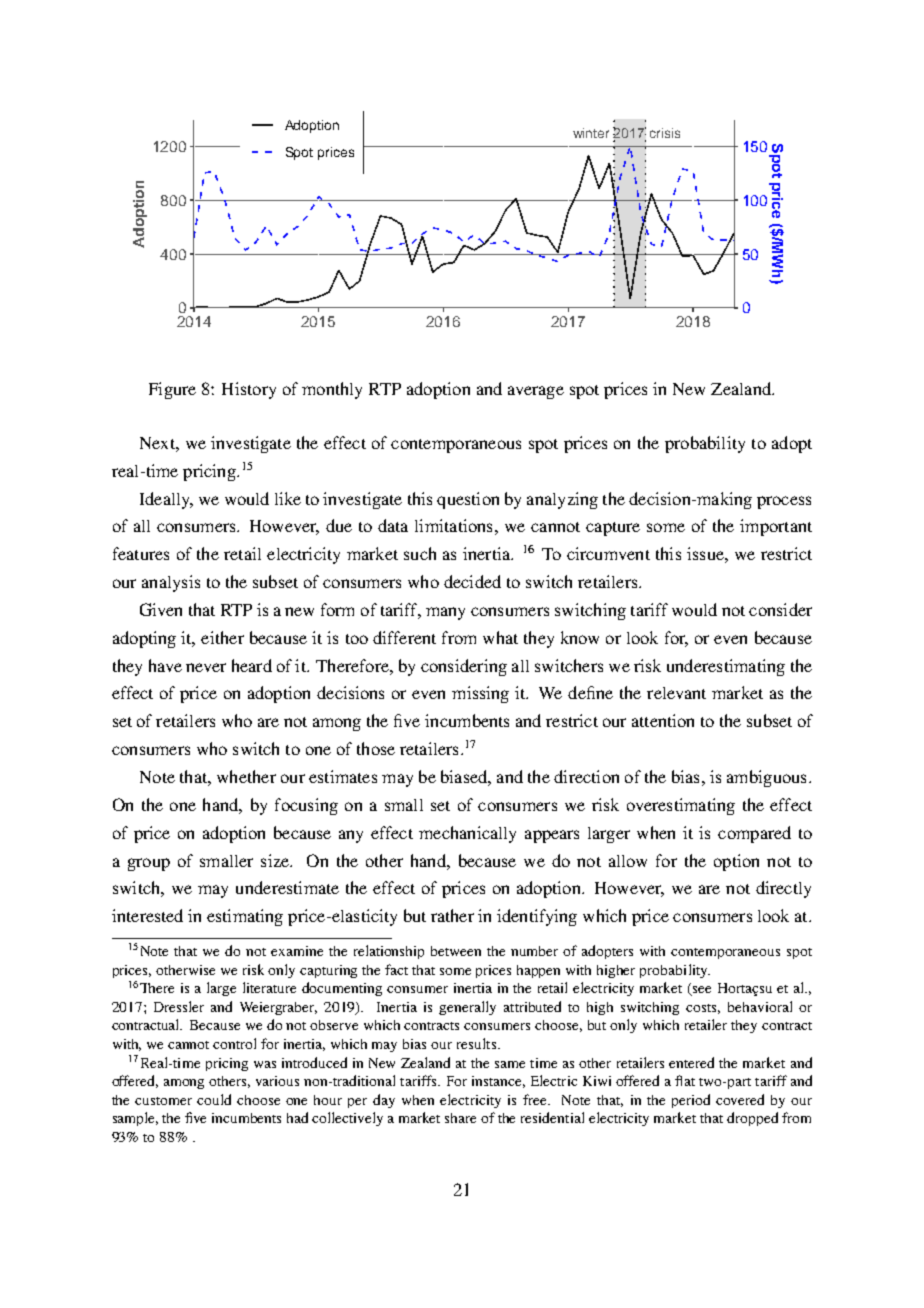 This screenshot has width=924, height=1308. What do you see at coordinates (214, 1099) in the screenshot?
I see `could` at bounding box center [214, 1099].
